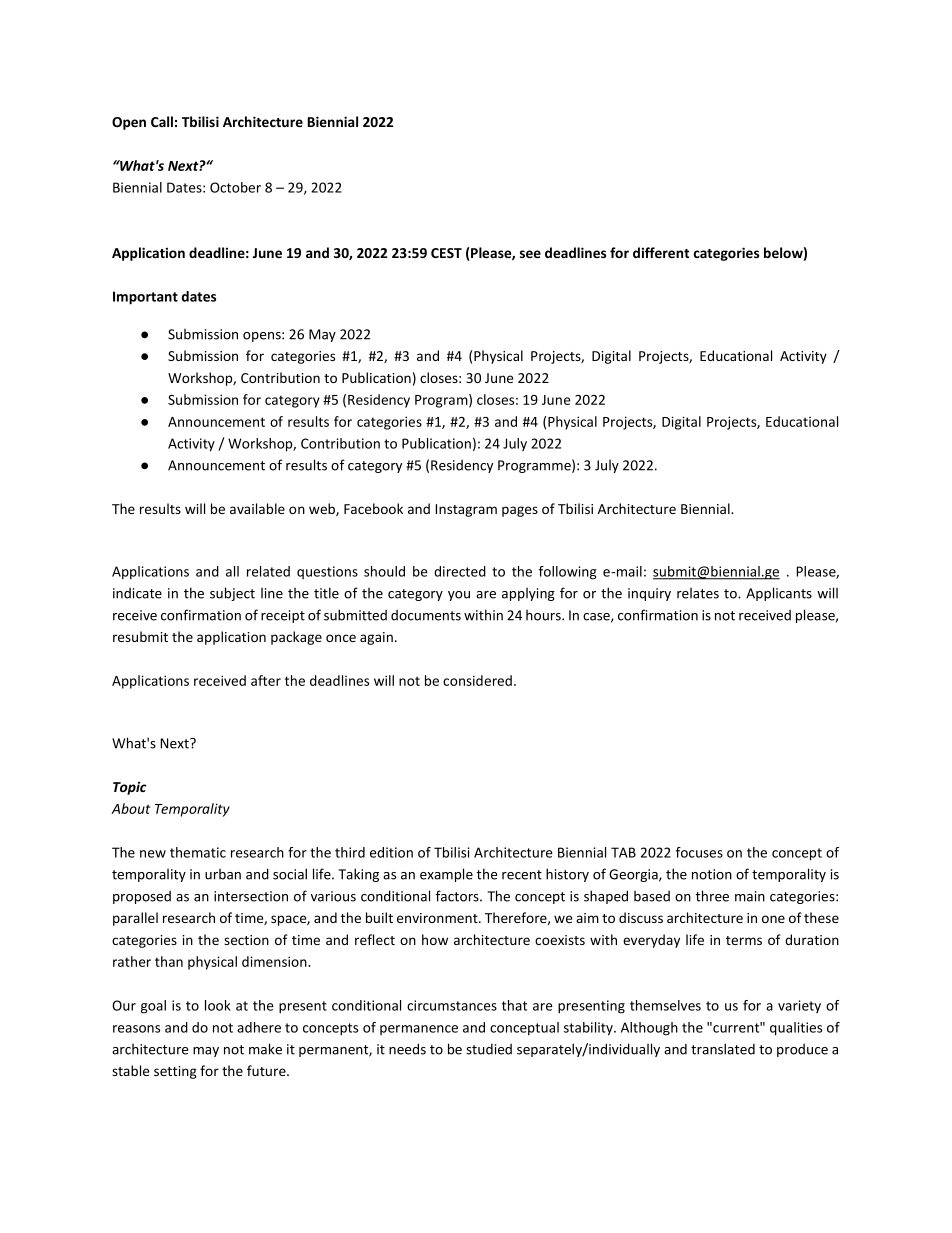  Describe the element at coordinates (477, 680) in the screenshot. I see `considered` at that location.
